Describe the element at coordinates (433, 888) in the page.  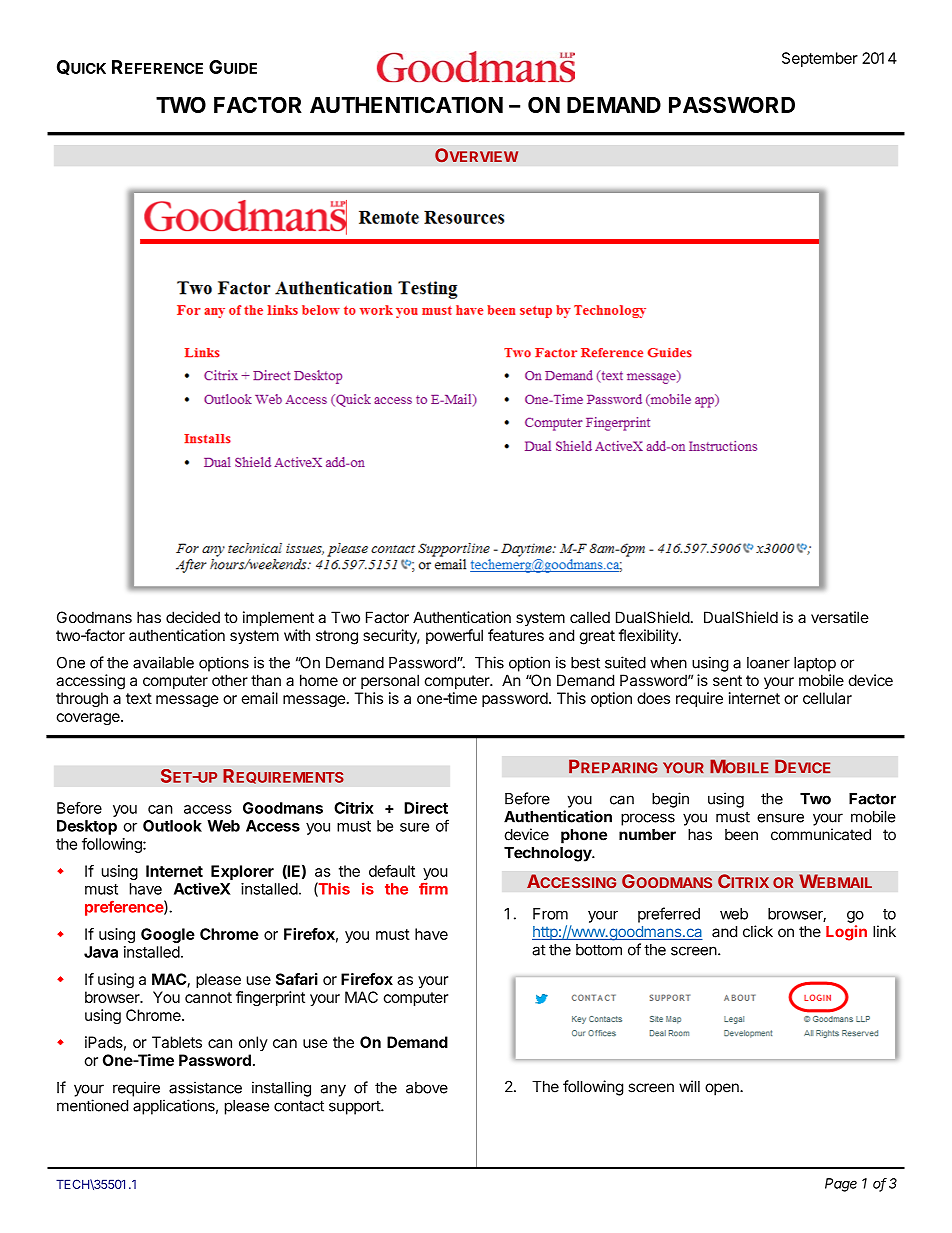
I see `firm` at that location.
